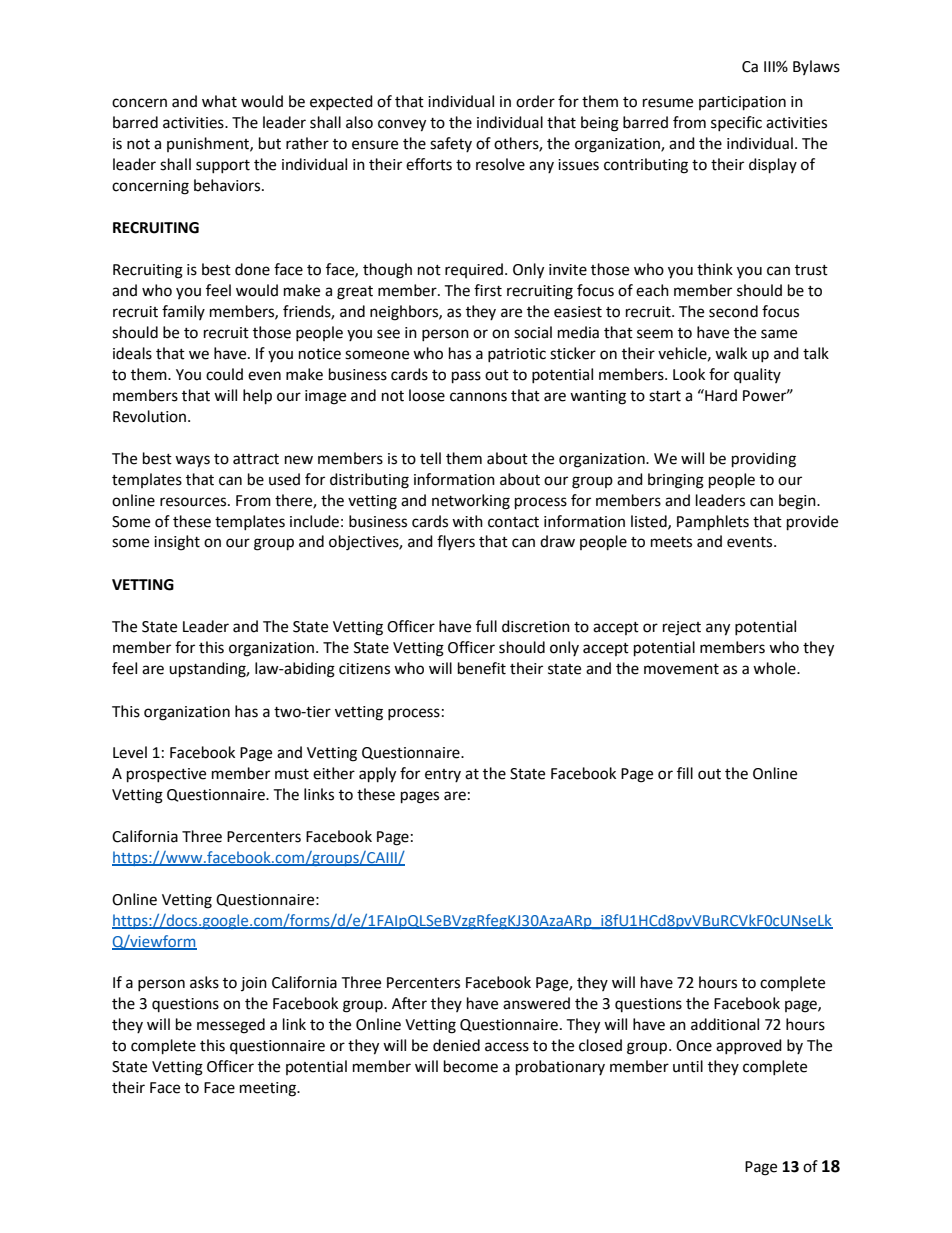 The height and width of the screenshot is (1233, 952). Describe the element at coordinates (219, 101) in the screenshot. I see `what` at that location.
